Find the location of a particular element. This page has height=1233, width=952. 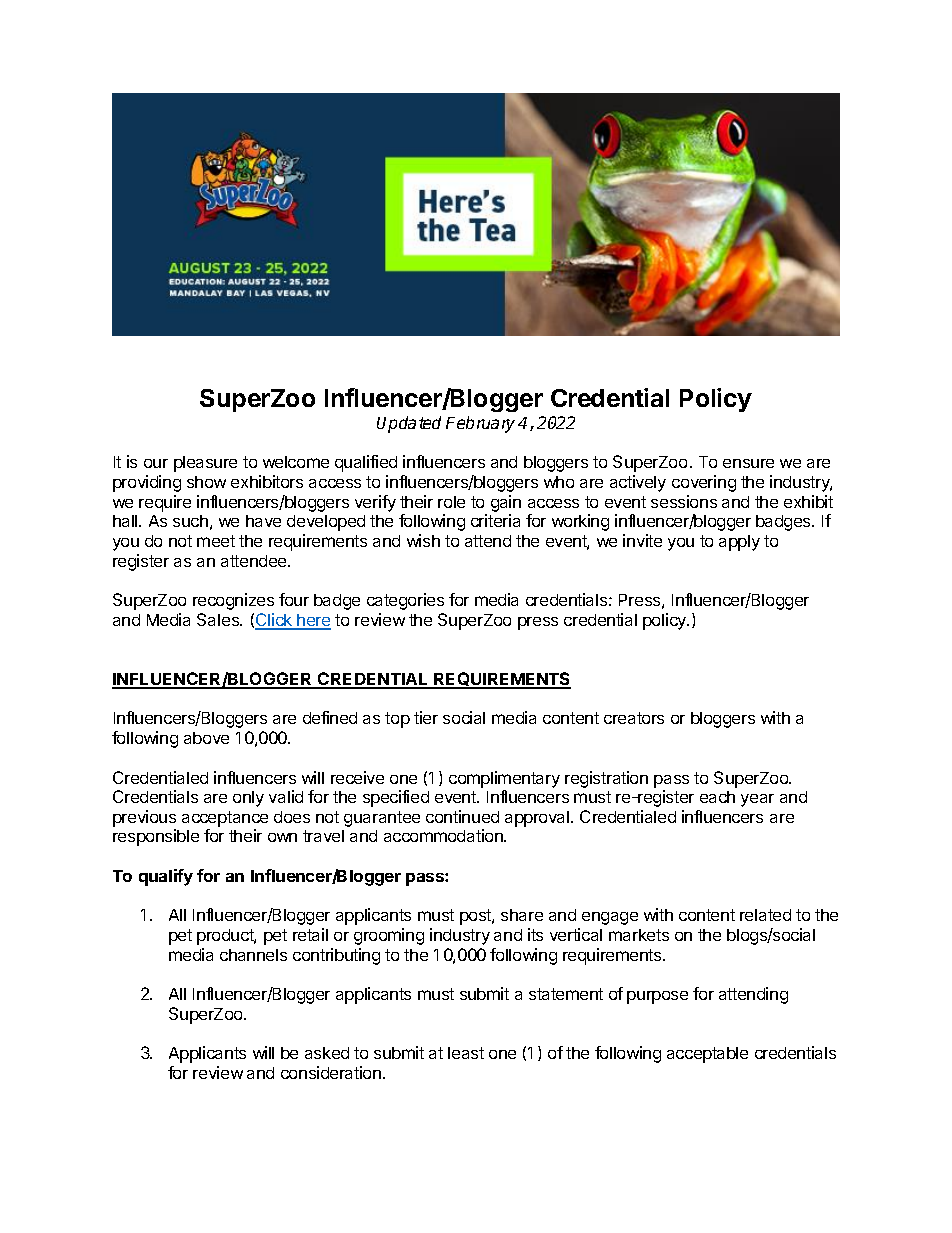

above is located at coordinates (206, 738).
